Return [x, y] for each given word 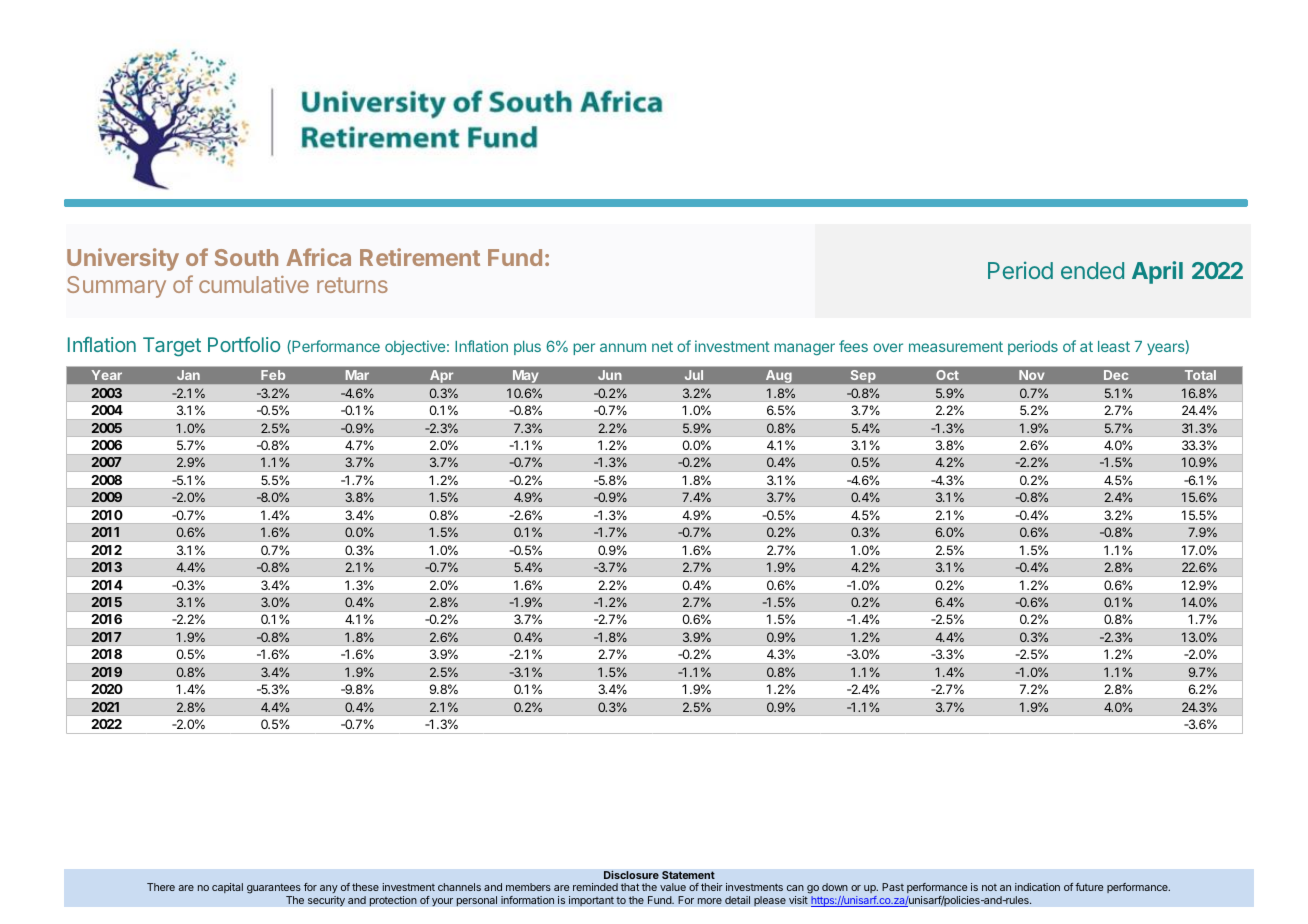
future [1089, 887]
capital [227, 888]
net [662, 346]
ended [1092, 270]
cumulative [254, 284]
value [673, 887]
